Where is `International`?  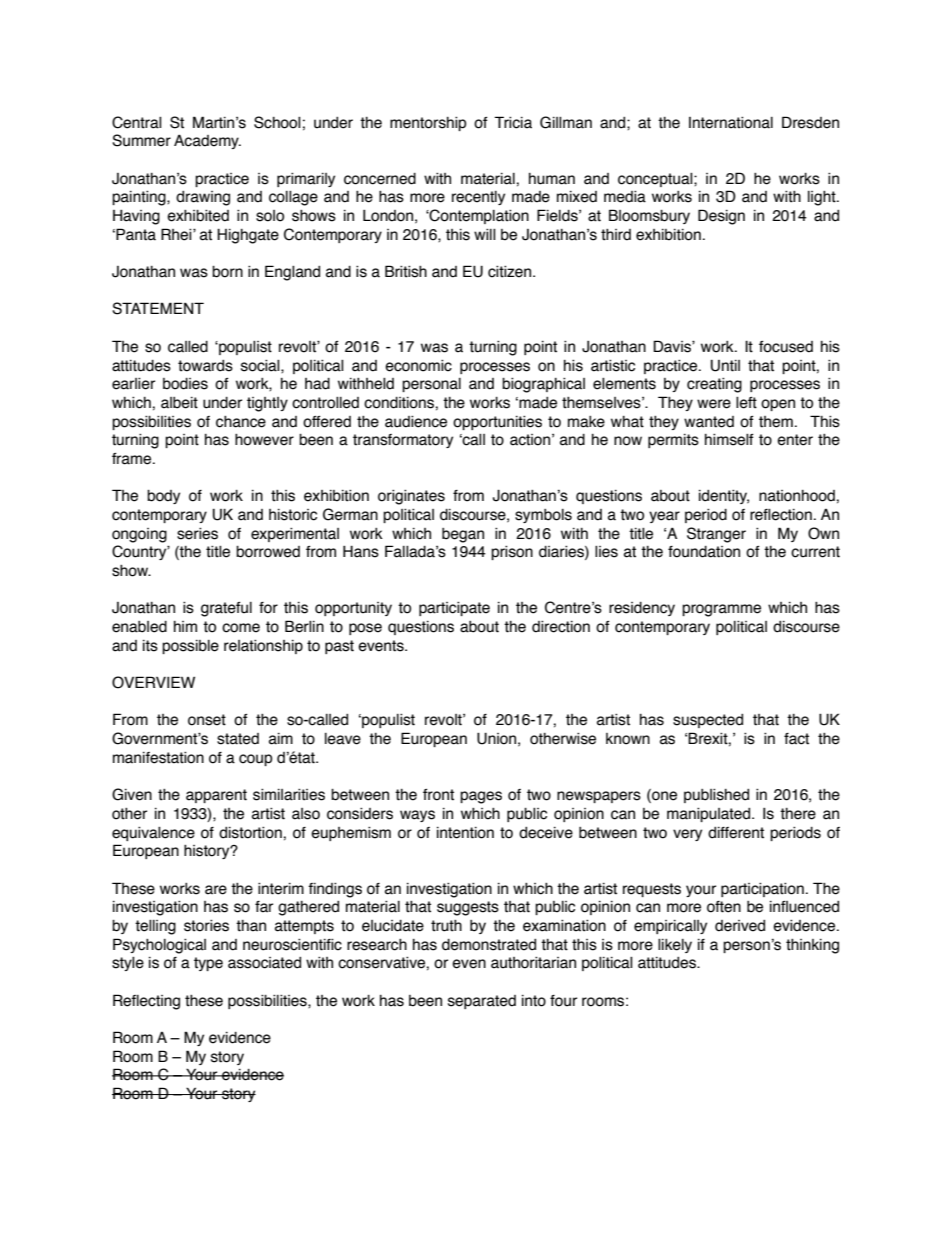
International is located at coordinates (731, 122).
